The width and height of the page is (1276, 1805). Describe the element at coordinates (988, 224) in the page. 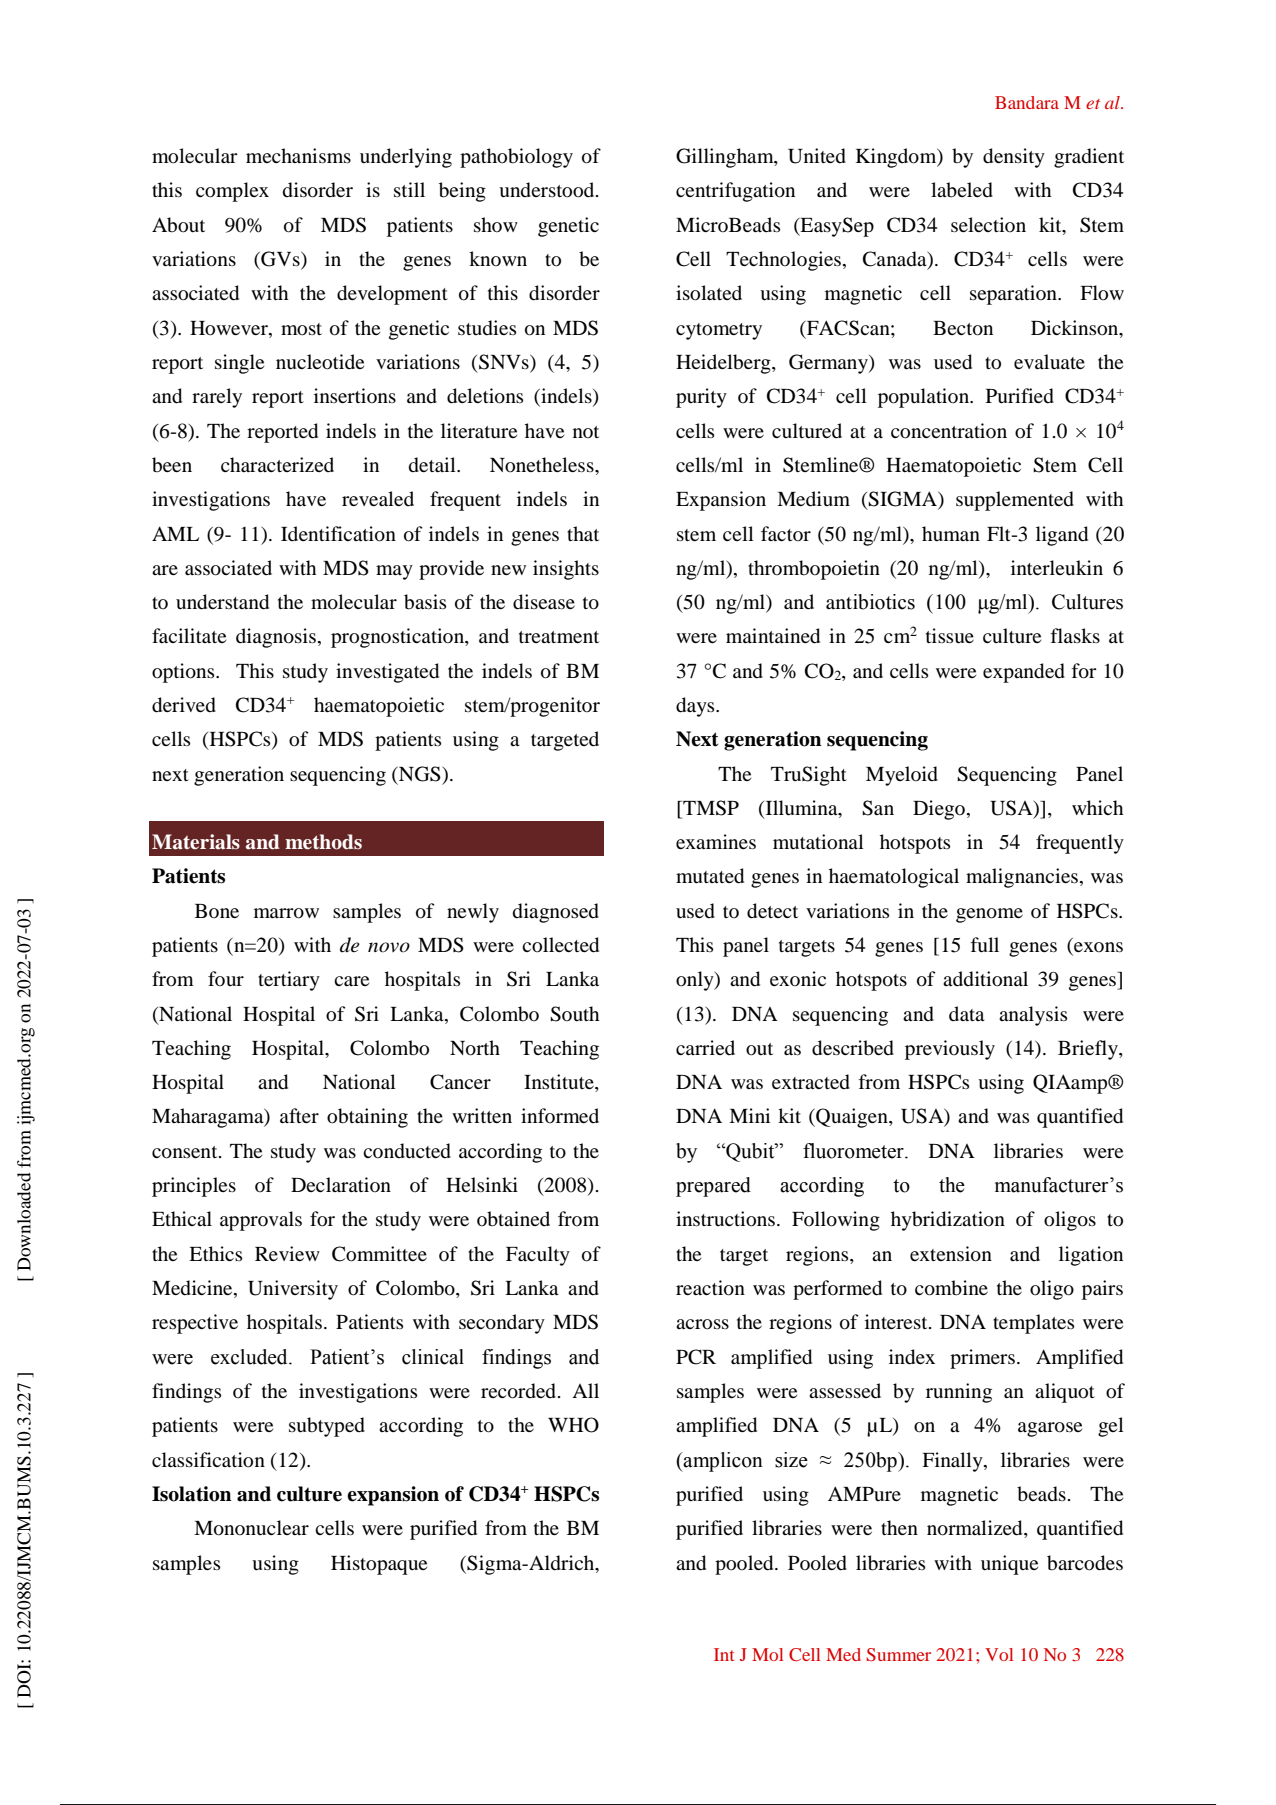

I see `selection` at that location.
